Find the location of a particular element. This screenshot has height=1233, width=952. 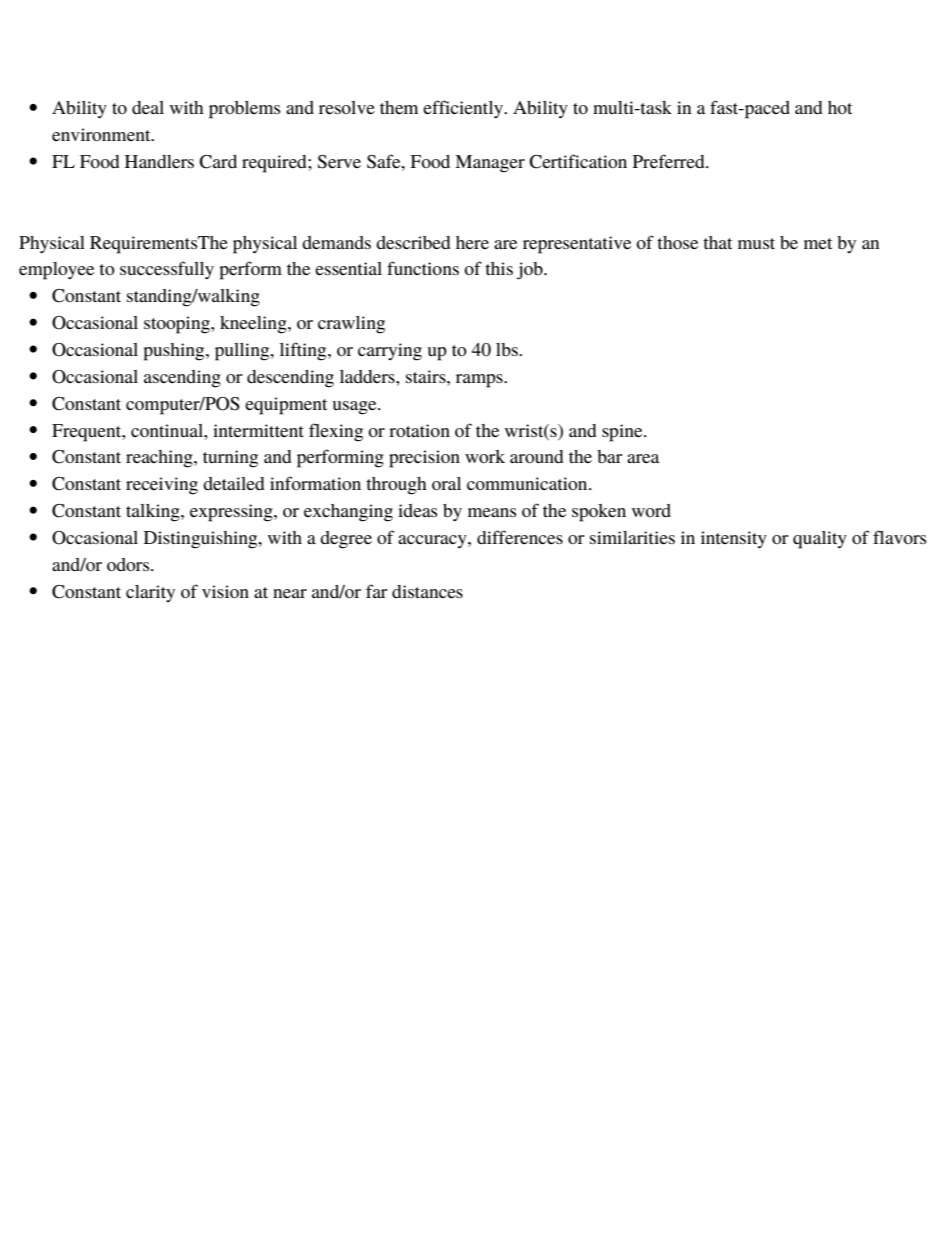

quality is located at coordinates (820, 540).
